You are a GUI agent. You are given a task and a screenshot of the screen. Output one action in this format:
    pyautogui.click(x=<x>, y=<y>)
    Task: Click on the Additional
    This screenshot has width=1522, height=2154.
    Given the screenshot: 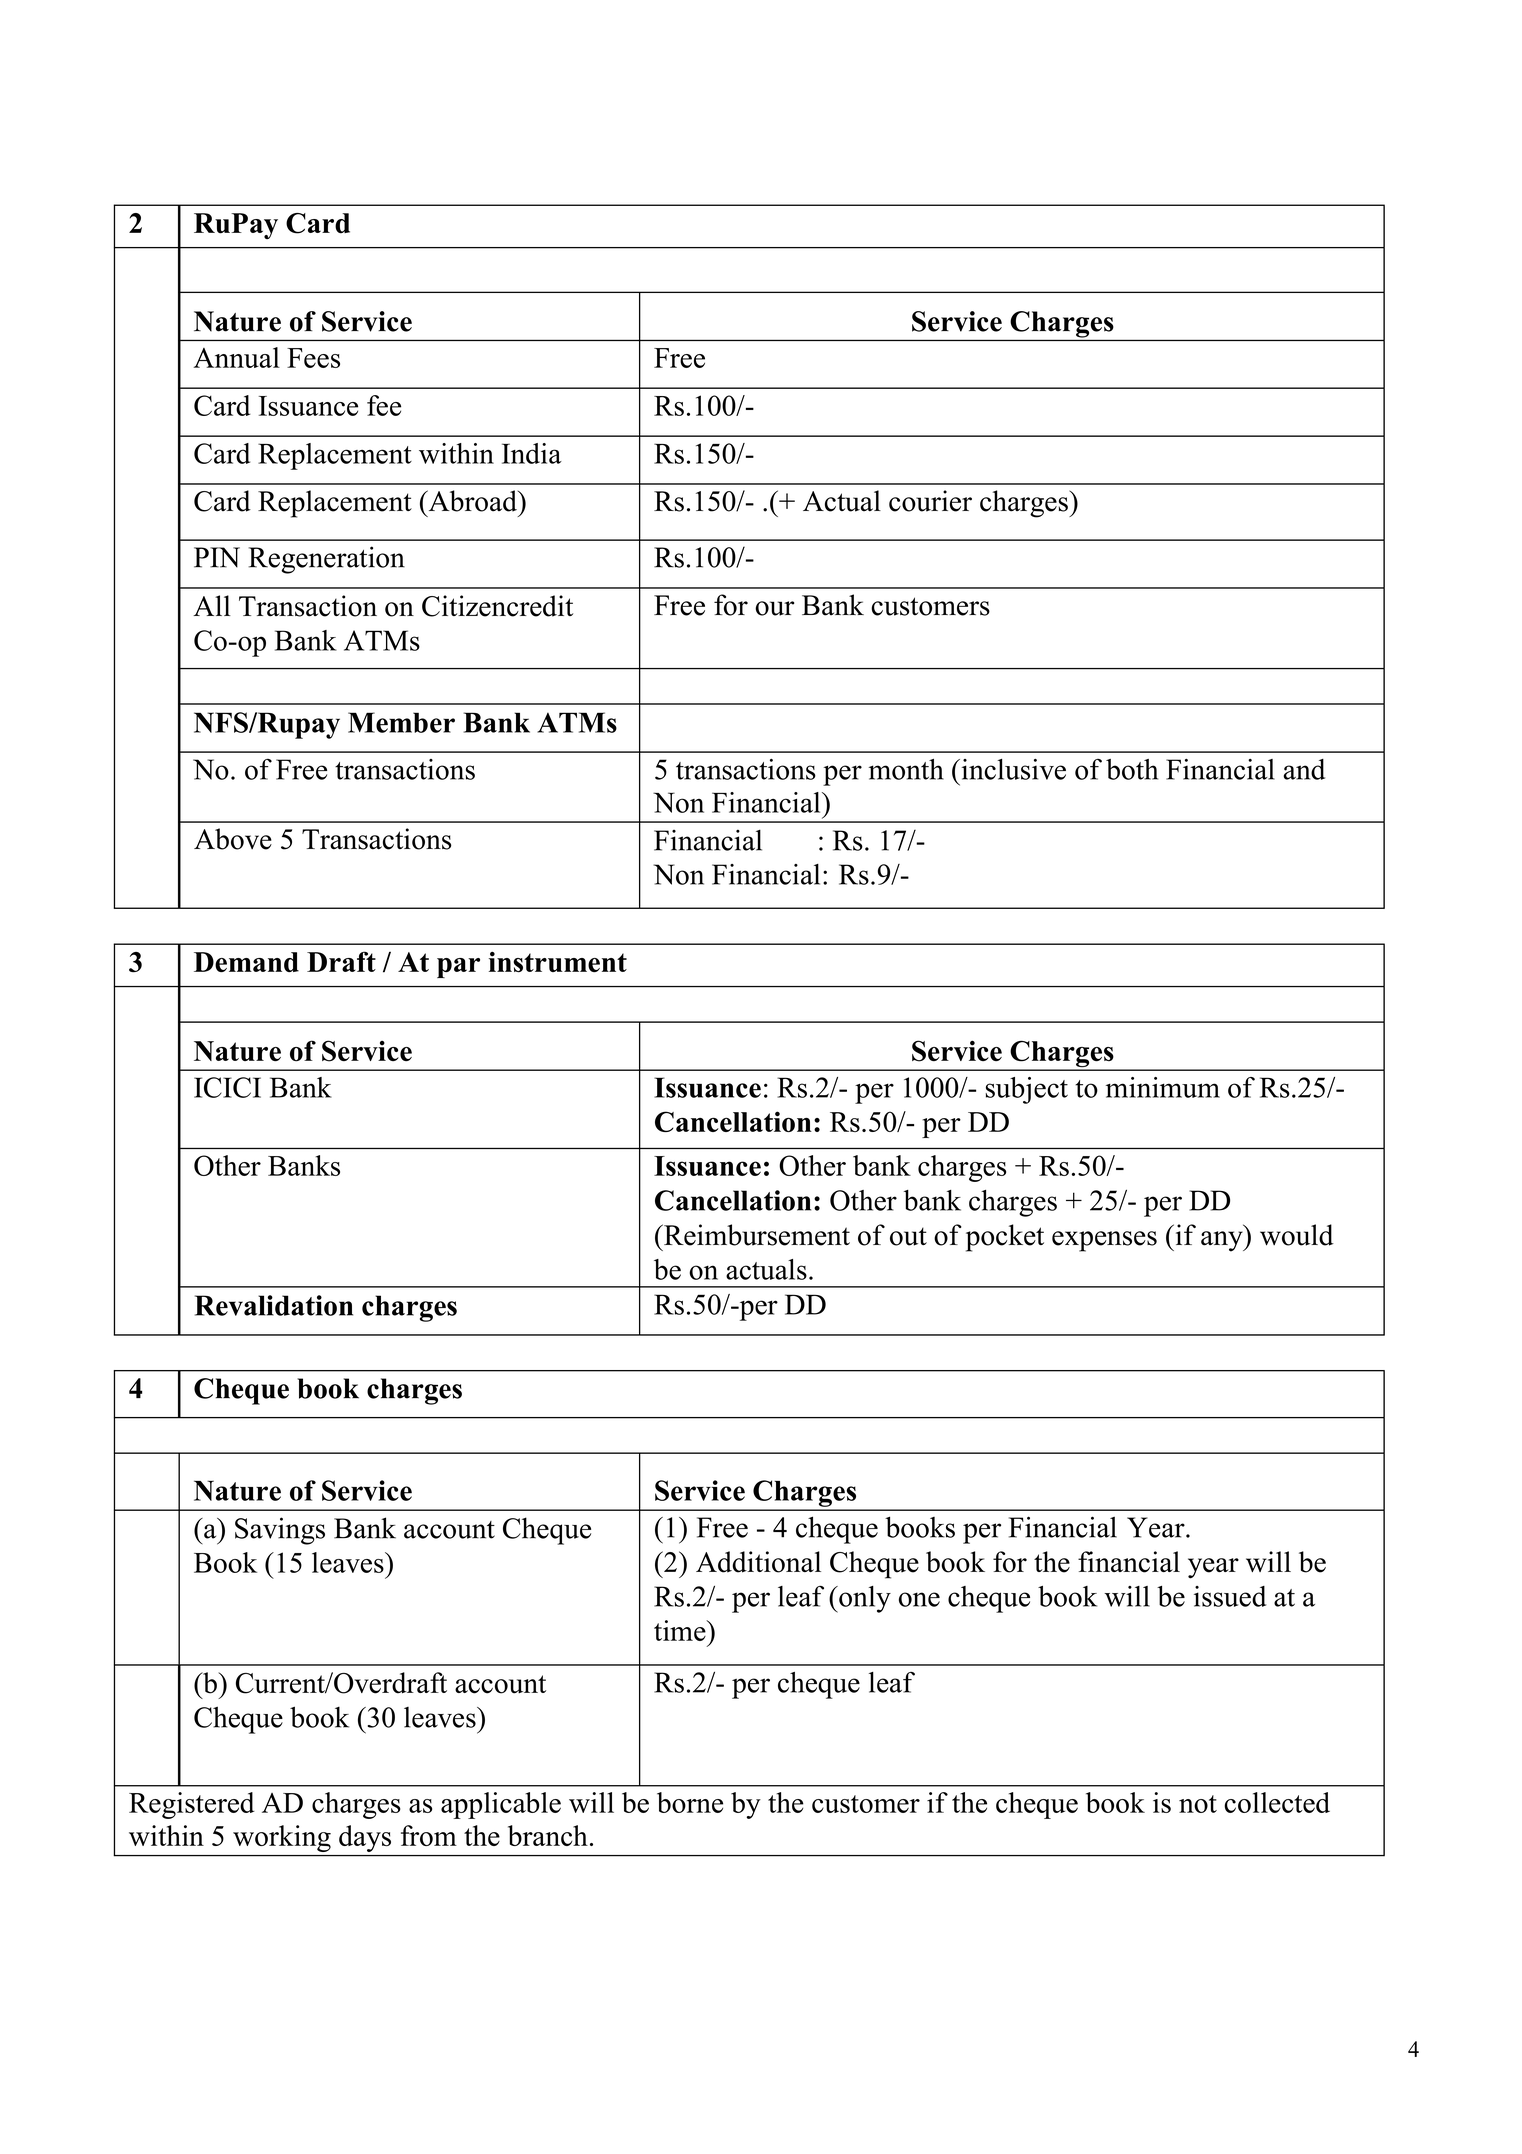 What is the action you would take?
    pyautogui.click(x=758, y=1562)
